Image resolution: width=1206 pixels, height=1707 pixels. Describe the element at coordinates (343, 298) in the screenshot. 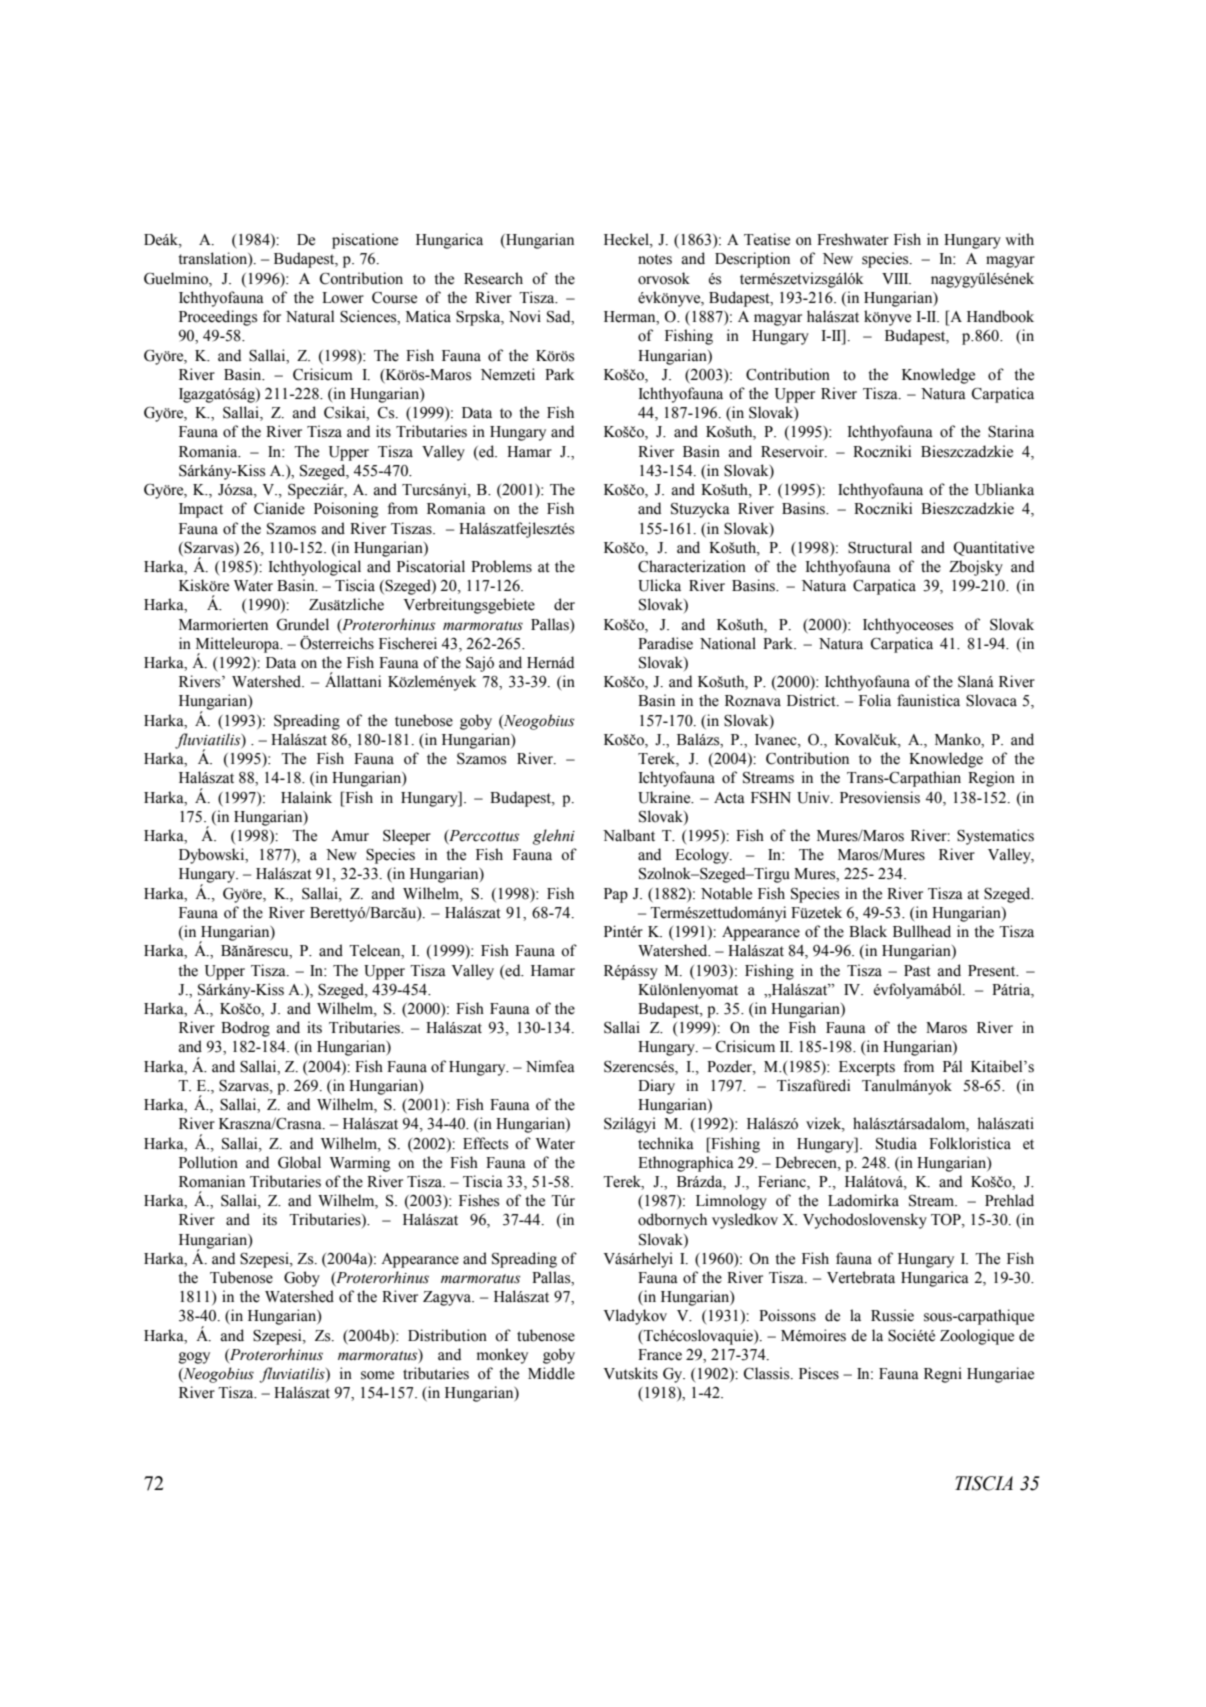

I see `Lower` at that location.
